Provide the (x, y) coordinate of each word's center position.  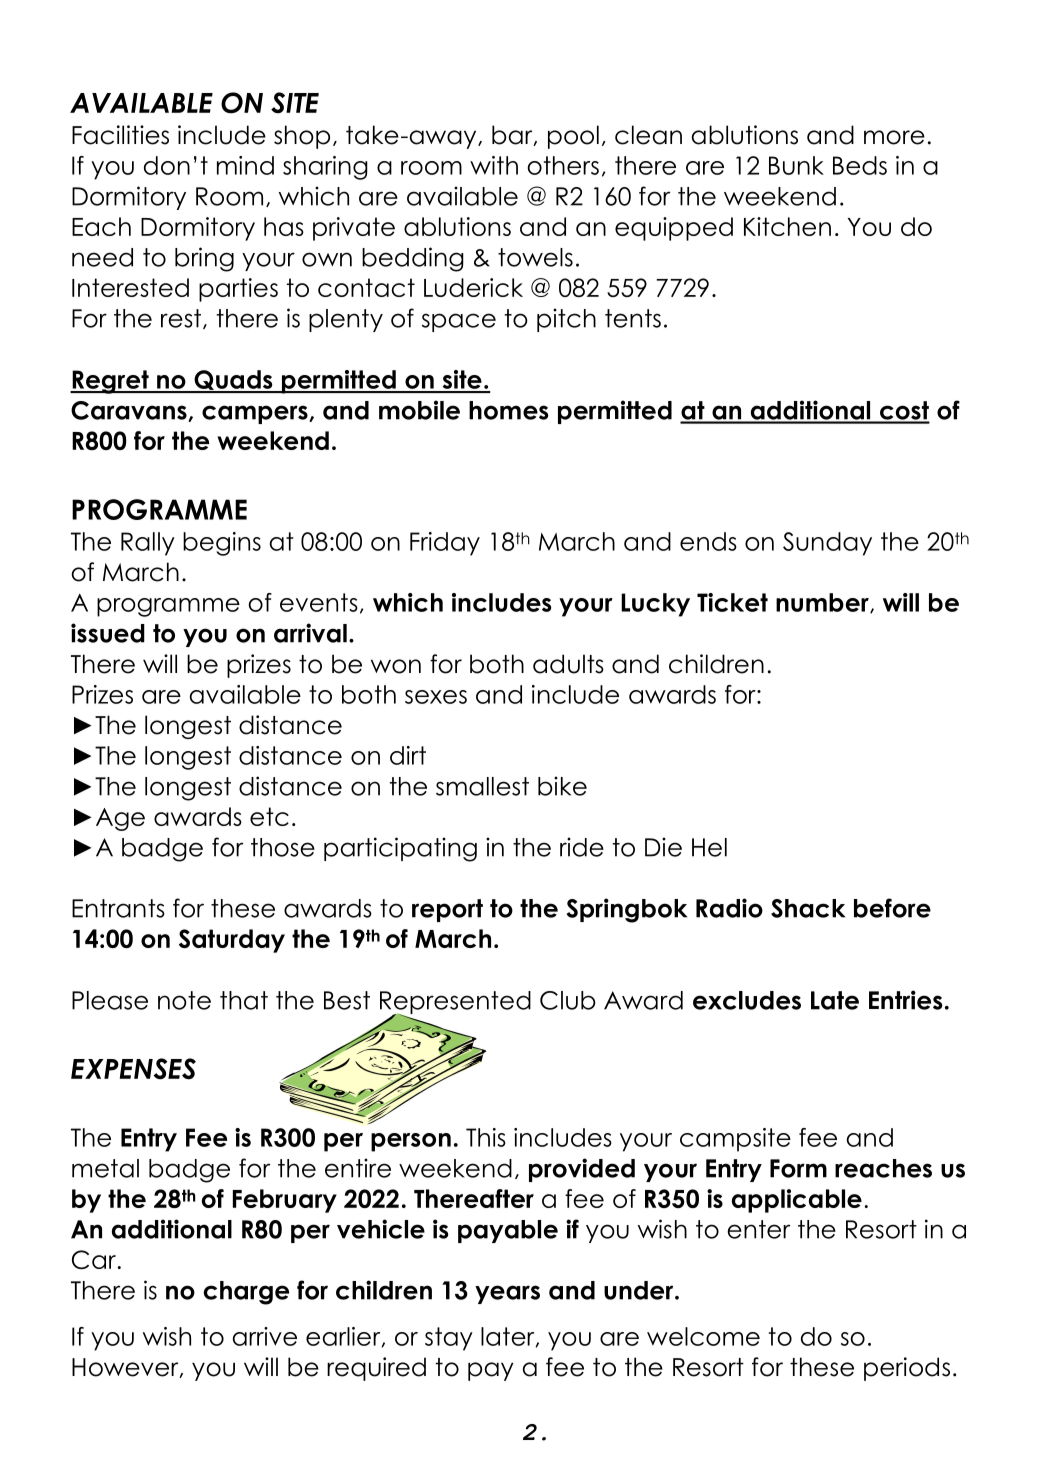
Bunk (796, 165)
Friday (445, 544)
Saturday (232, 941)
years (507, 1294)
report (447, 910)
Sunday (827, 544)
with (494, 165)
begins (222, 544)
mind (245, 165)
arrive (265, 1336)
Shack (808, 908)
